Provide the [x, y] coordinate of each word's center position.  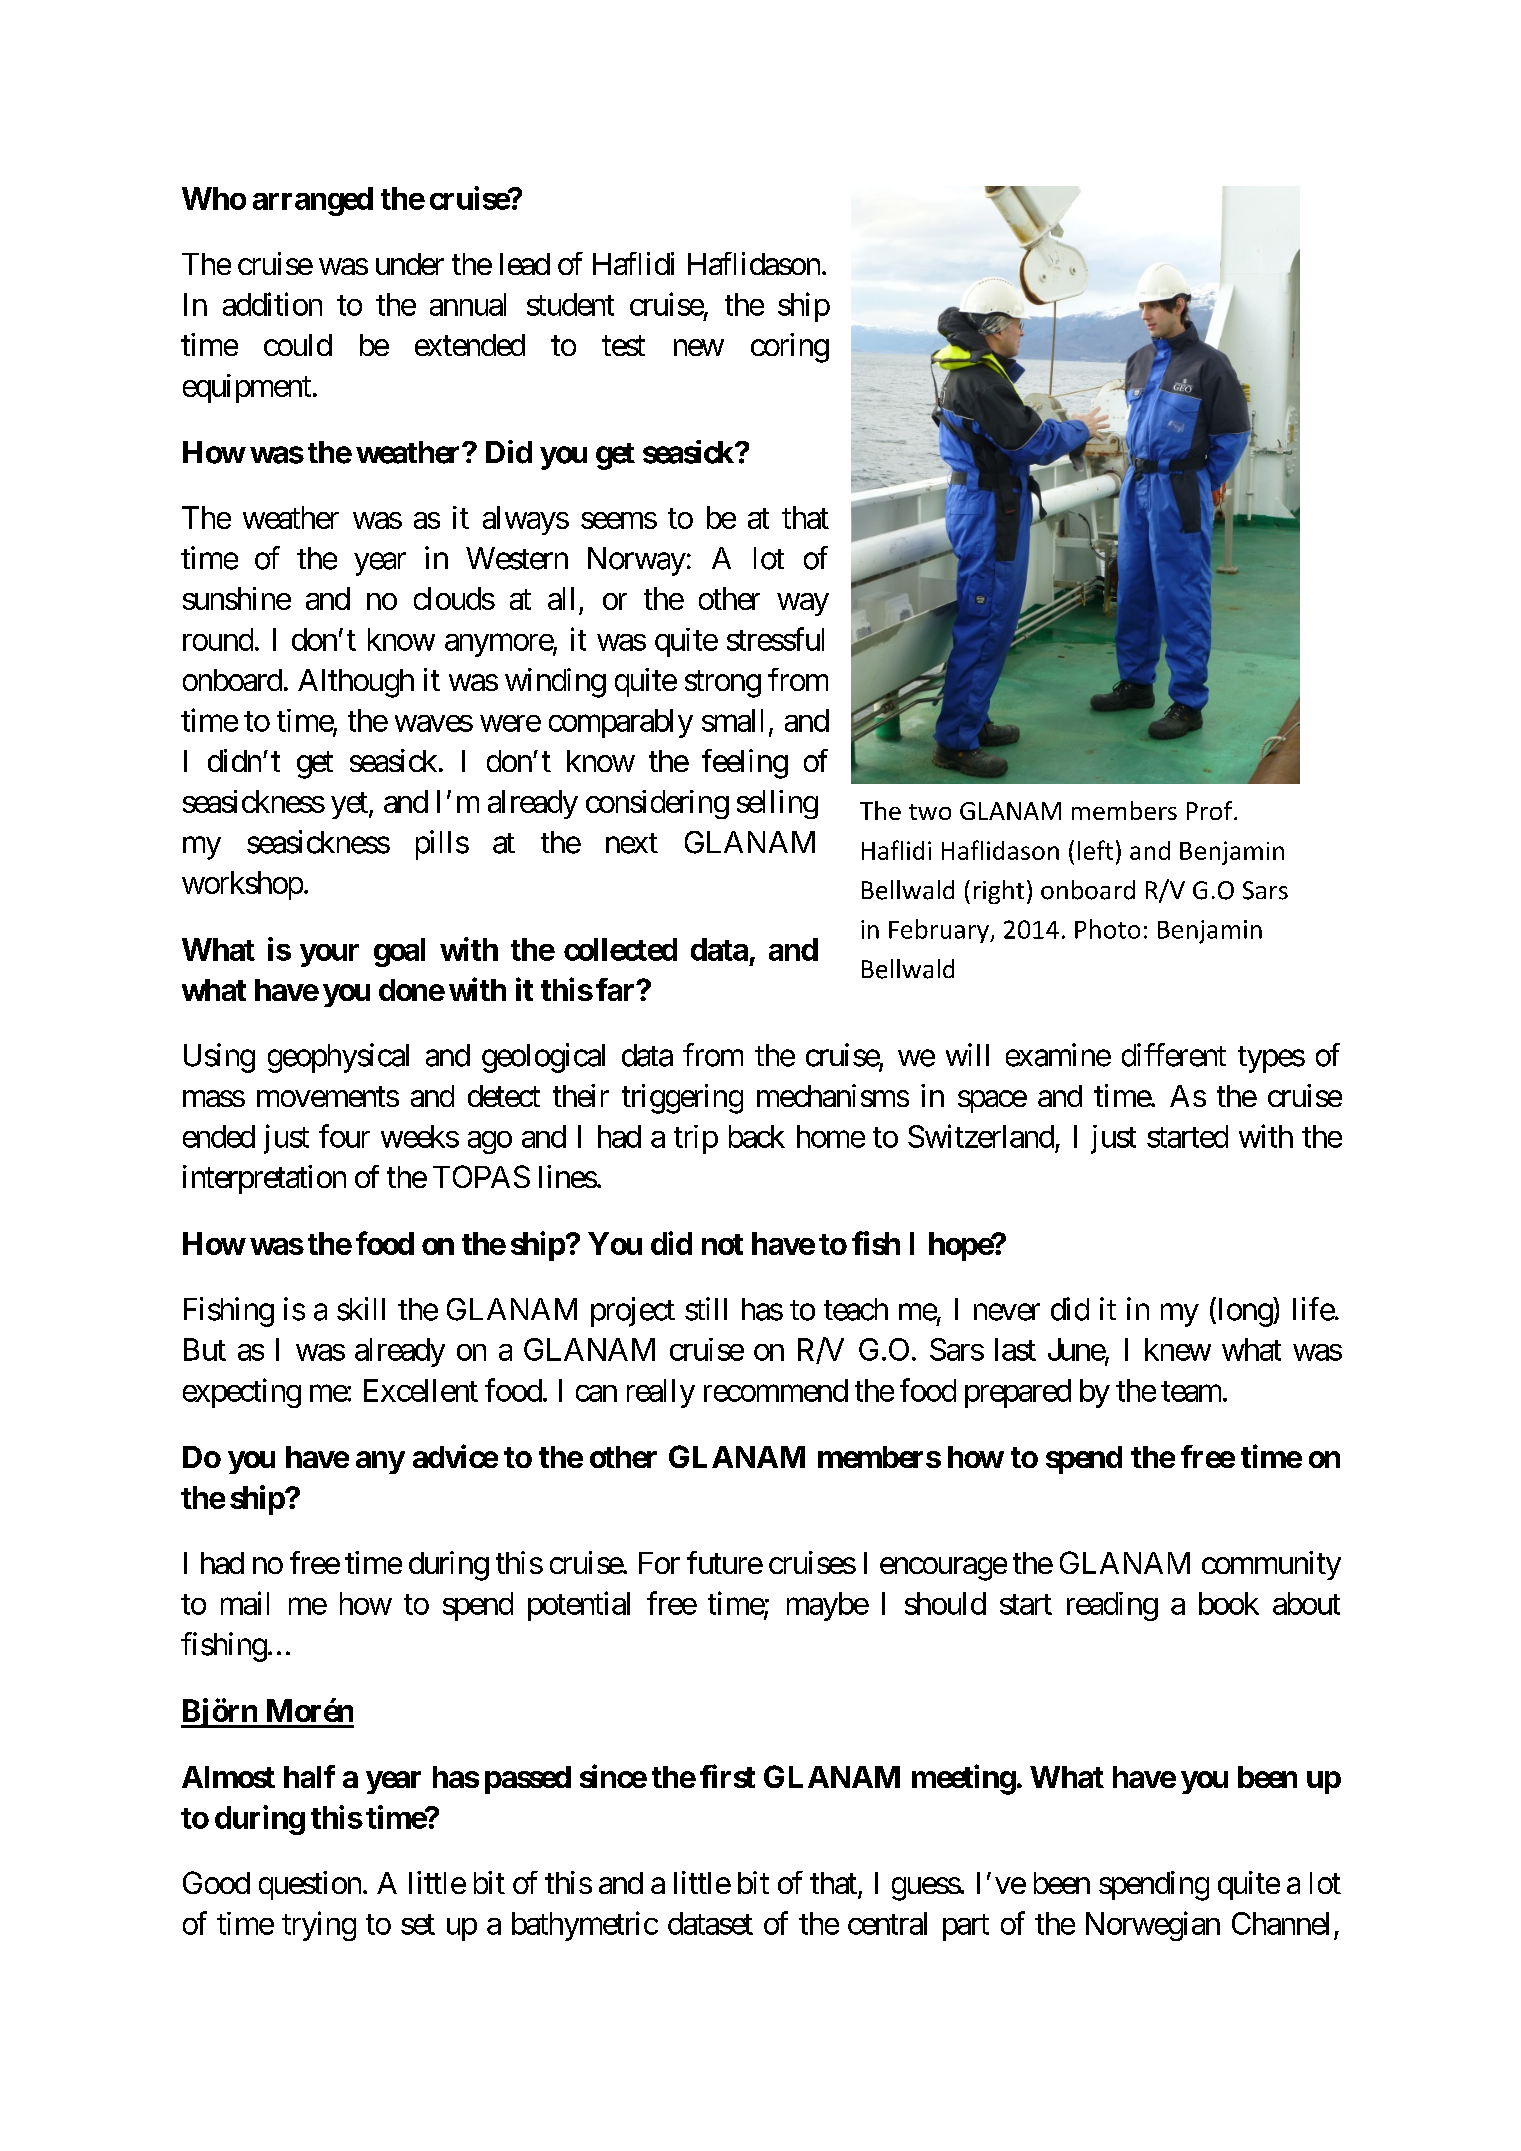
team [1191, 1391]
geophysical [338, 1058]
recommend [776, 1390]
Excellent [421, 1390]
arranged [313, 201]
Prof [1211, 810]
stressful [775, 639]
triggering [682, 1099]
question [310, 1885]
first [727, 1776]
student [570, 304]
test [623, 346]
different [1174, 1055]
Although [356, 683]
